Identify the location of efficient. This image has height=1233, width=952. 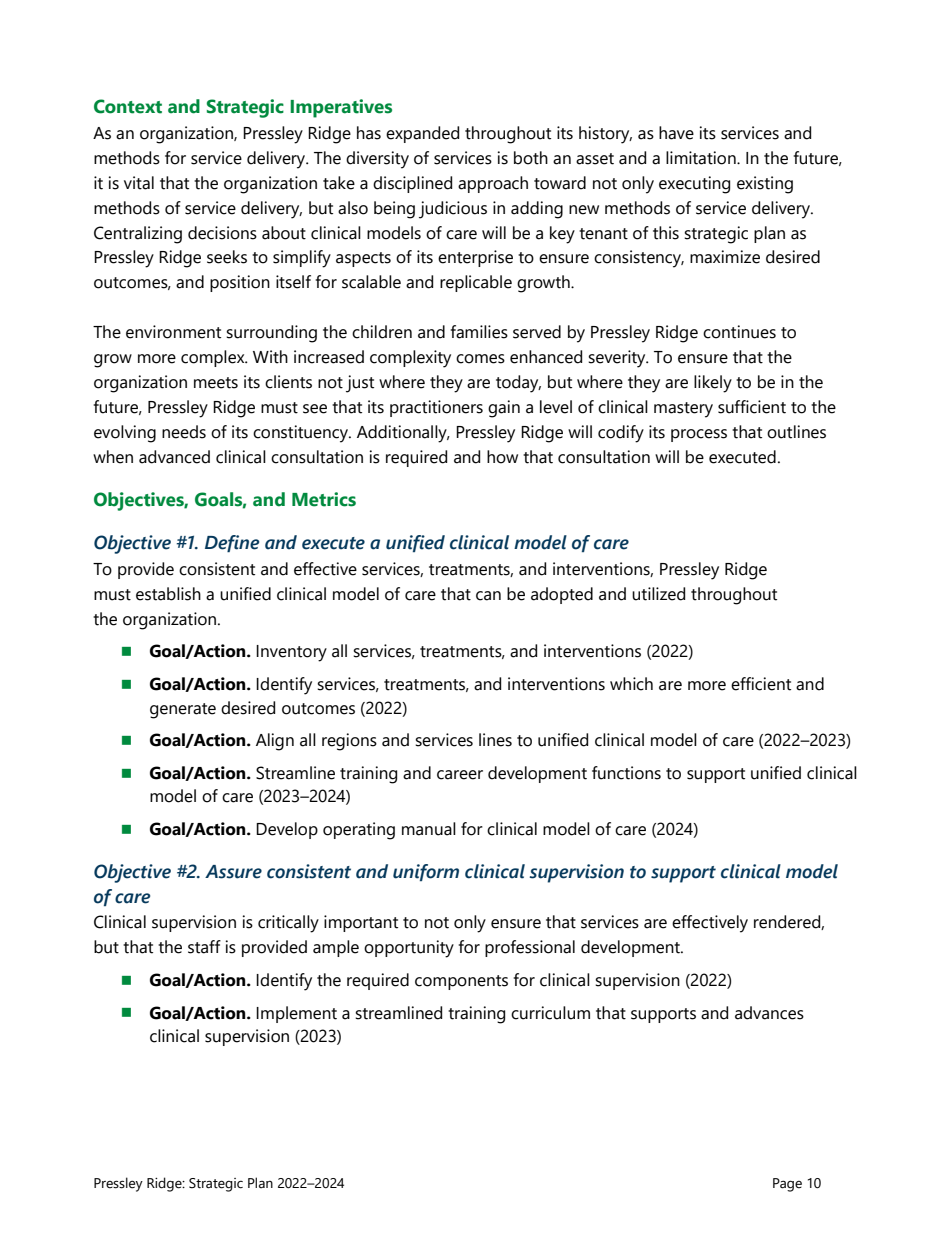
(761, 684).
